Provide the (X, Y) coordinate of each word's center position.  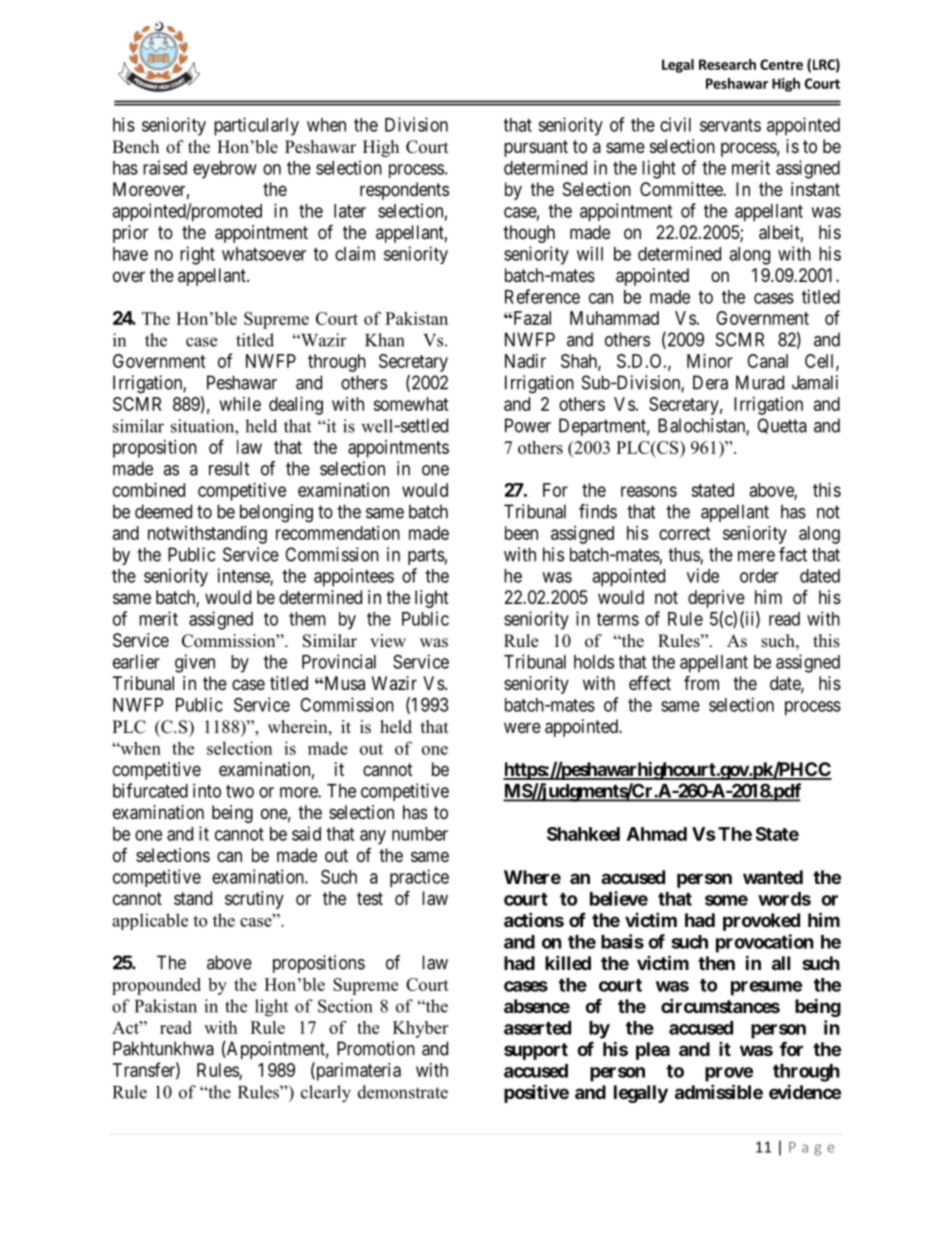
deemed (163, 511)
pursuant (536, 148)
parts (426, 556)
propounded (156, 986)
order (759, 576)
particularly (256, 126)
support (536, 1051)
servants (730, 125)
